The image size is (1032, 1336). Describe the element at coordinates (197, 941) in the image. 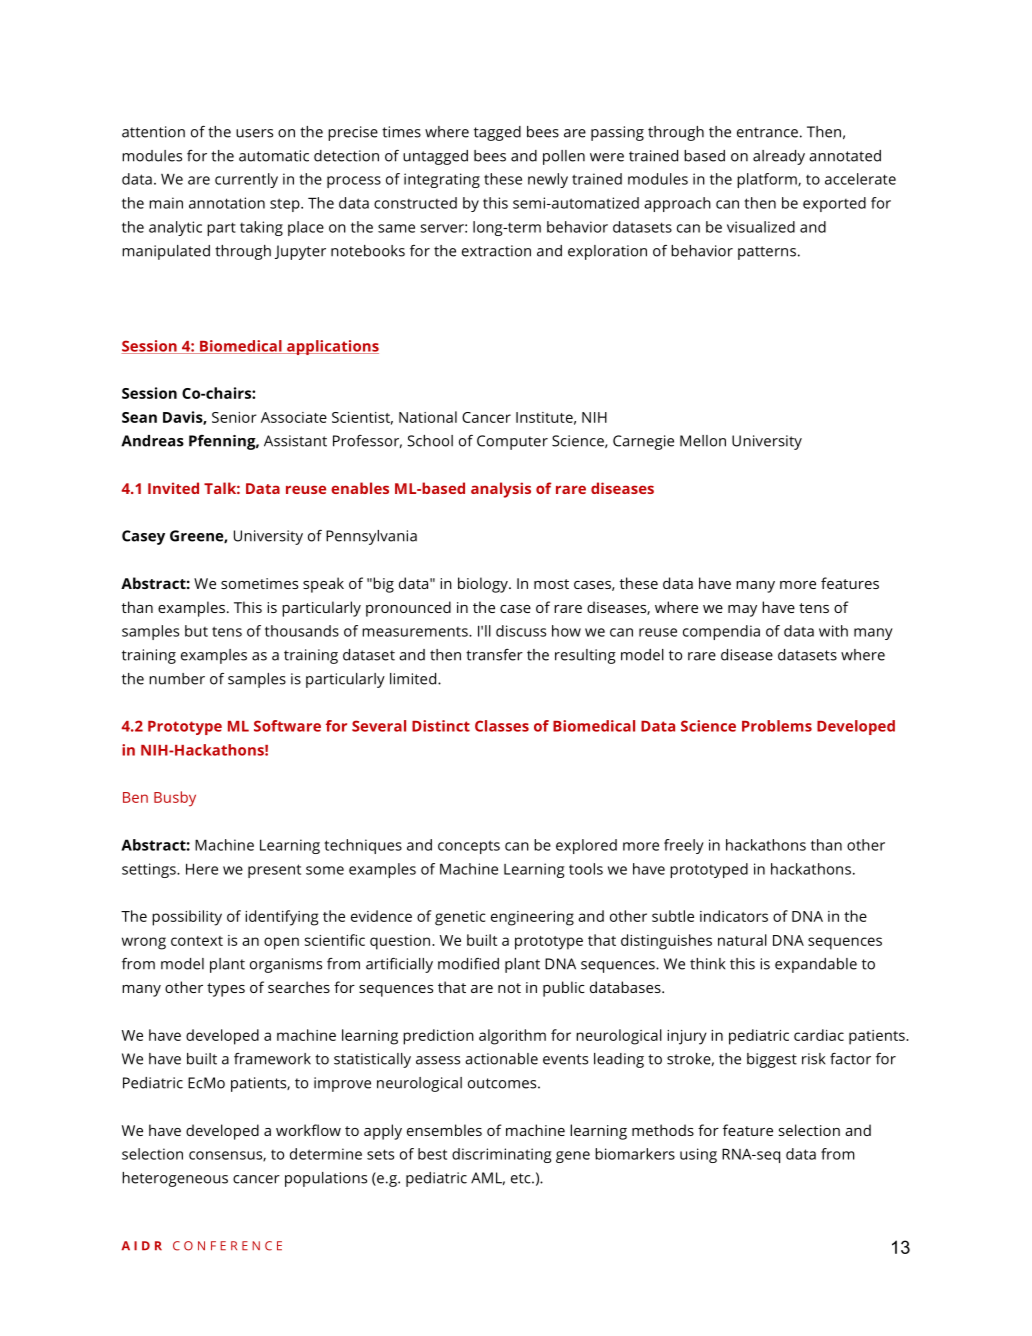

I see `context` at that location.
